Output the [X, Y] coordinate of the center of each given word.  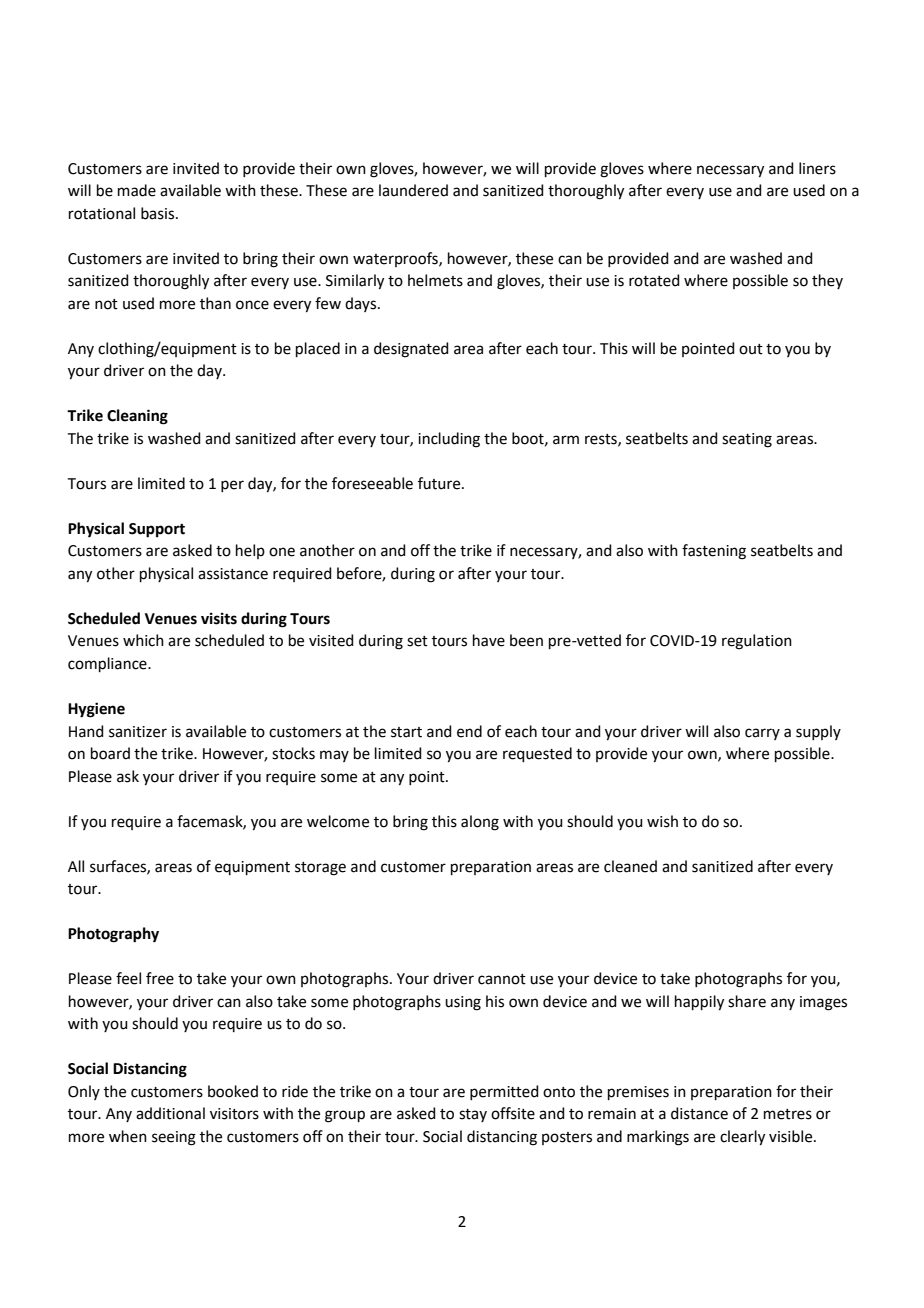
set [417, 641]
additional [170, 1113]
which [143, 640]
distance [699, 1113]
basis [159, 213]
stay [473, 1115]
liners [817, 168]
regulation [757, 642]
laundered [413, 190]
